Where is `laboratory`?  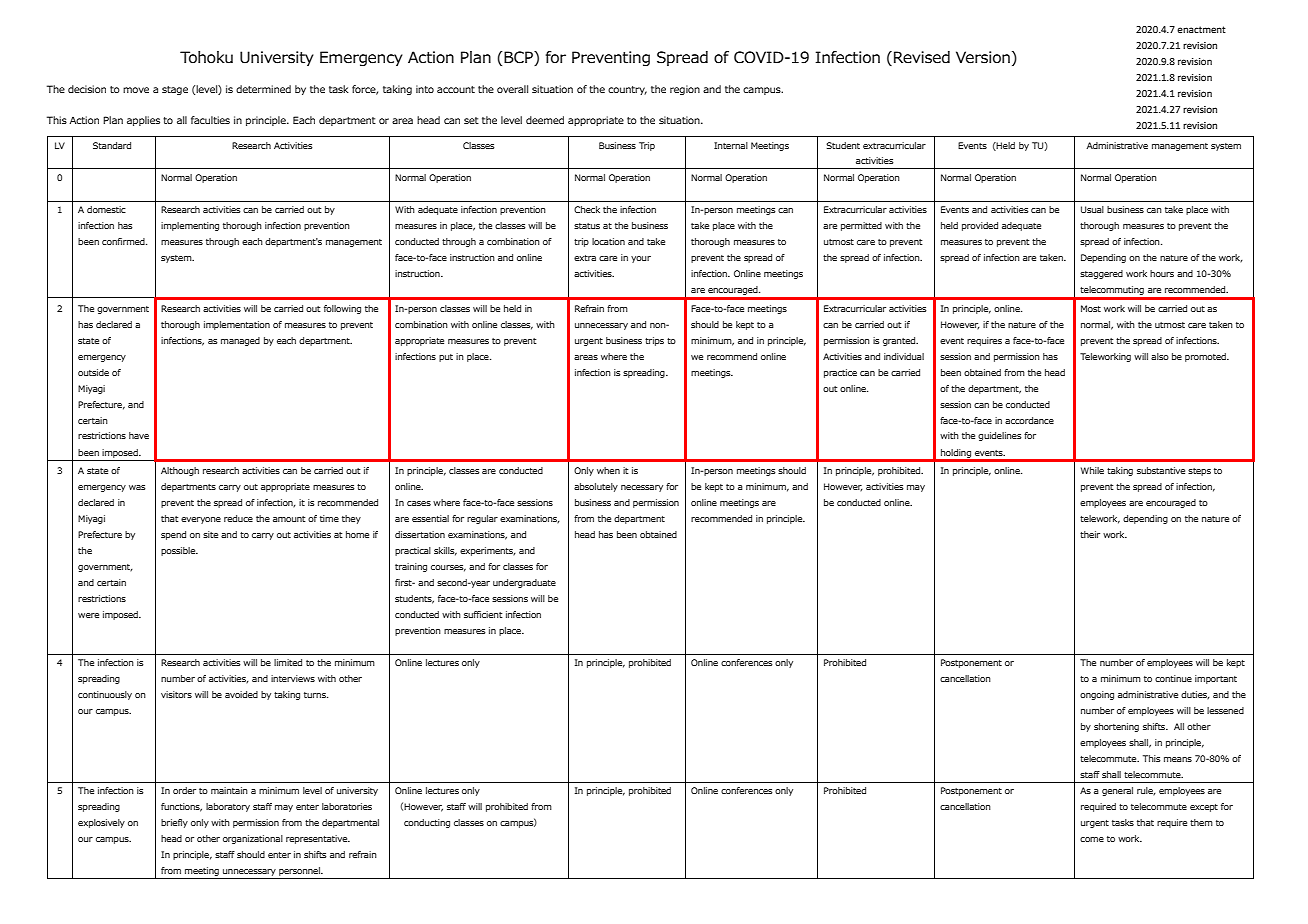 laboratory is located at coordinates (228, 807).
